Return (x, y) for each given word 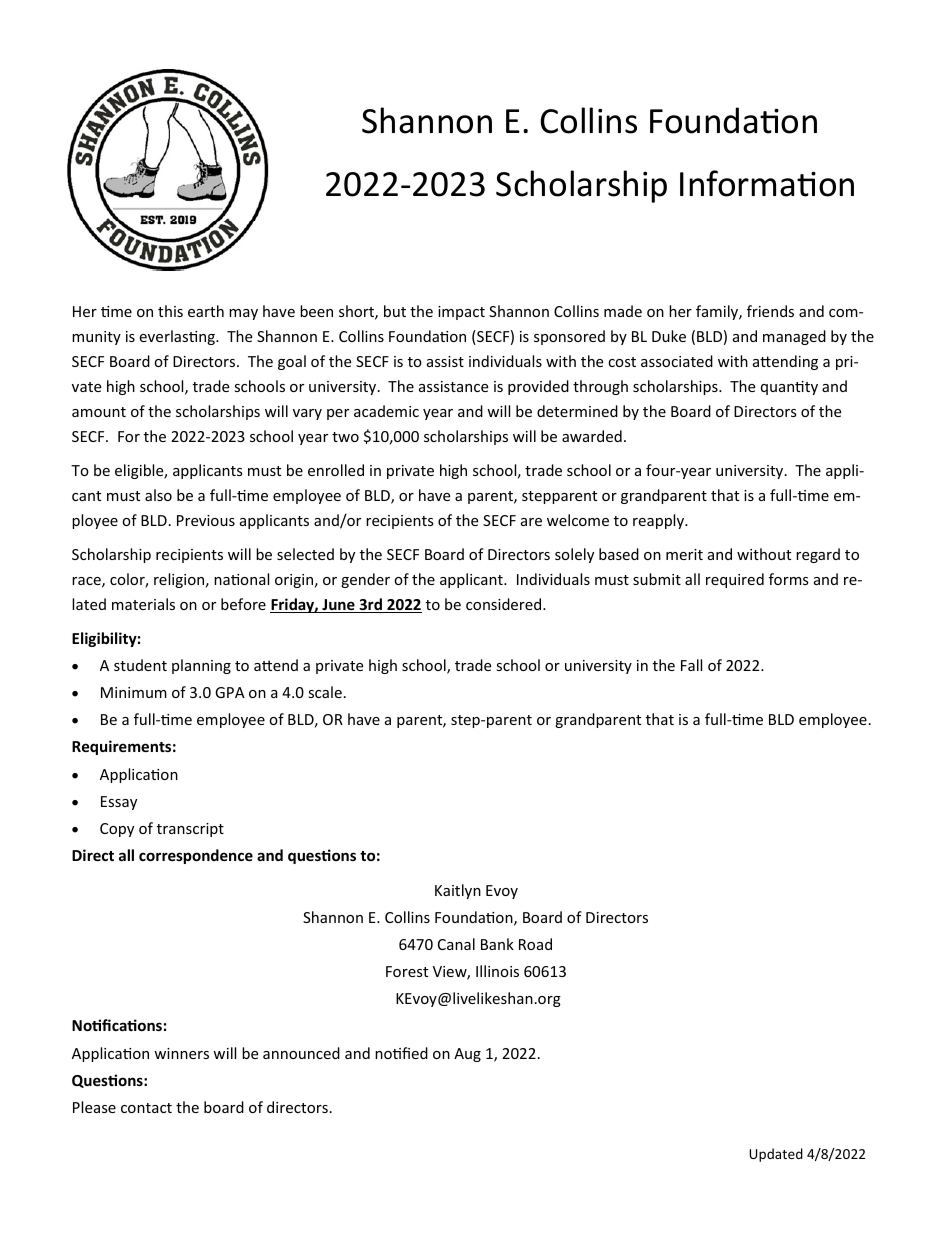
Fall (691, 665)
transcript (190, 830)
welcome (578, 520)
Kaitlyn (458, 891)
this (170, 311)
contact (146, 1108)
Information (767, 183)
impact (461, 313)
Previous (206, 520)
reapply (660, 521)
